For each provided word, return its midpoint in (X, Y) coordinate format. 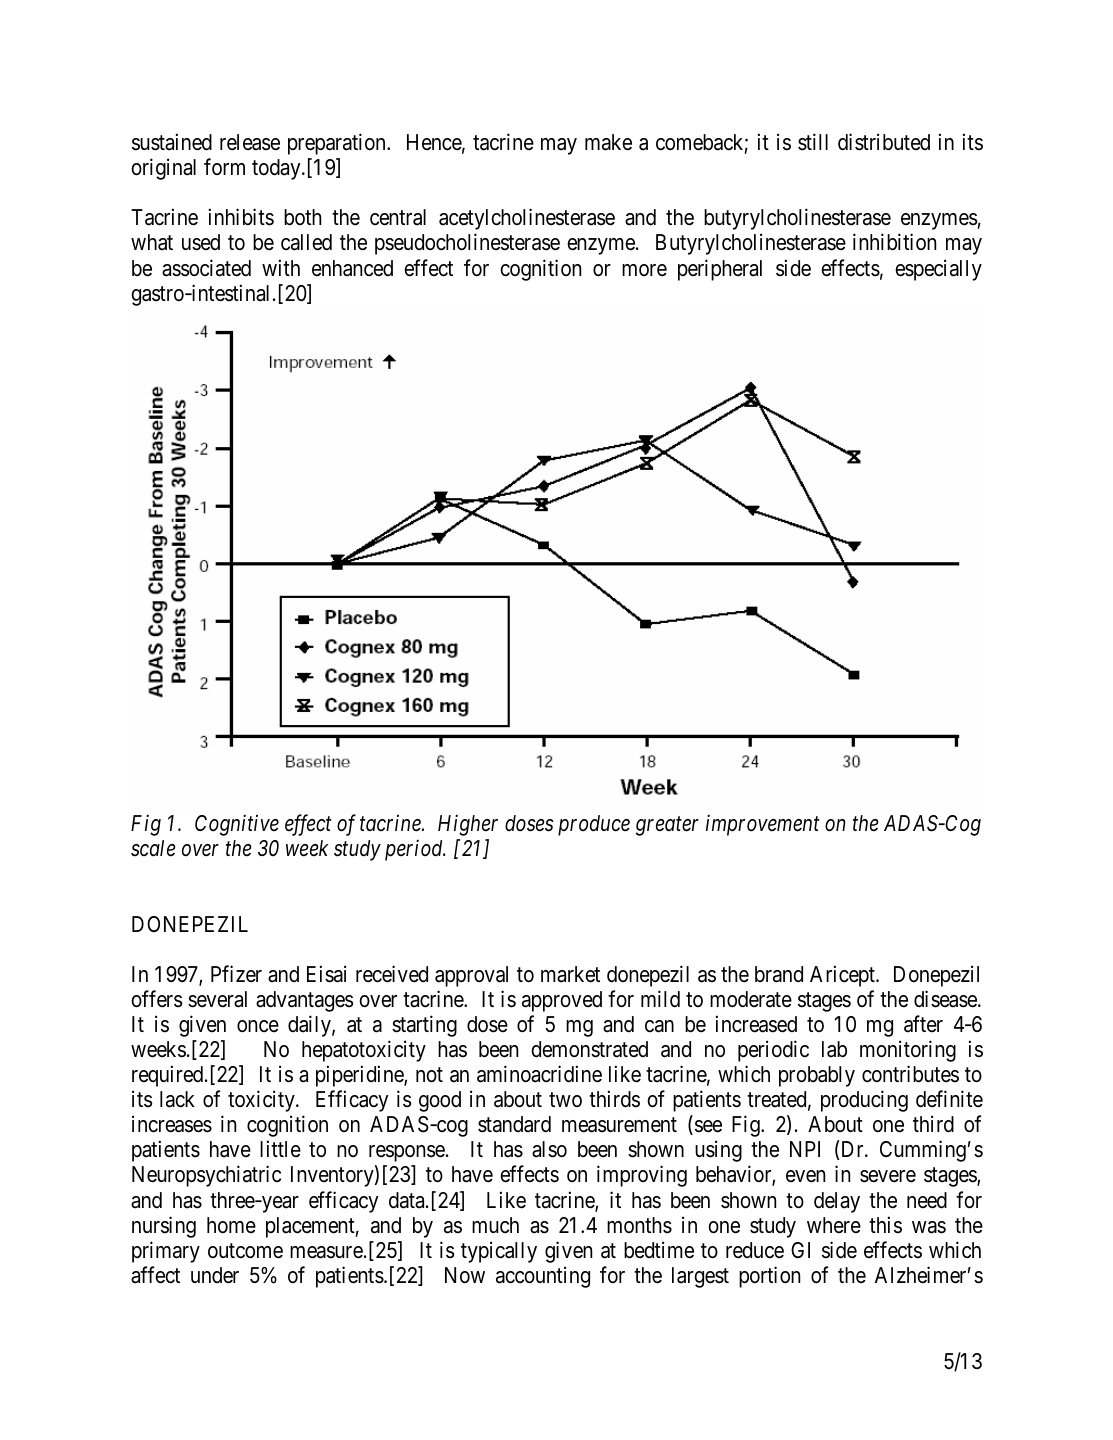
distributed (884, 142)
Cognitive (237, 825)
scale (153, 848)
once (258, 1026)
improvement (763, 825)
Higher (468, 825)
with (281, 267)
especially (938, 270)
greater (667, 826)
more (644, 270)
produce (594, 825)
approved (562, 1001)
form (224, 166)
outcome (245, 1251)
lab (834, 1049)
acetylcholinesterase (527, 219)
